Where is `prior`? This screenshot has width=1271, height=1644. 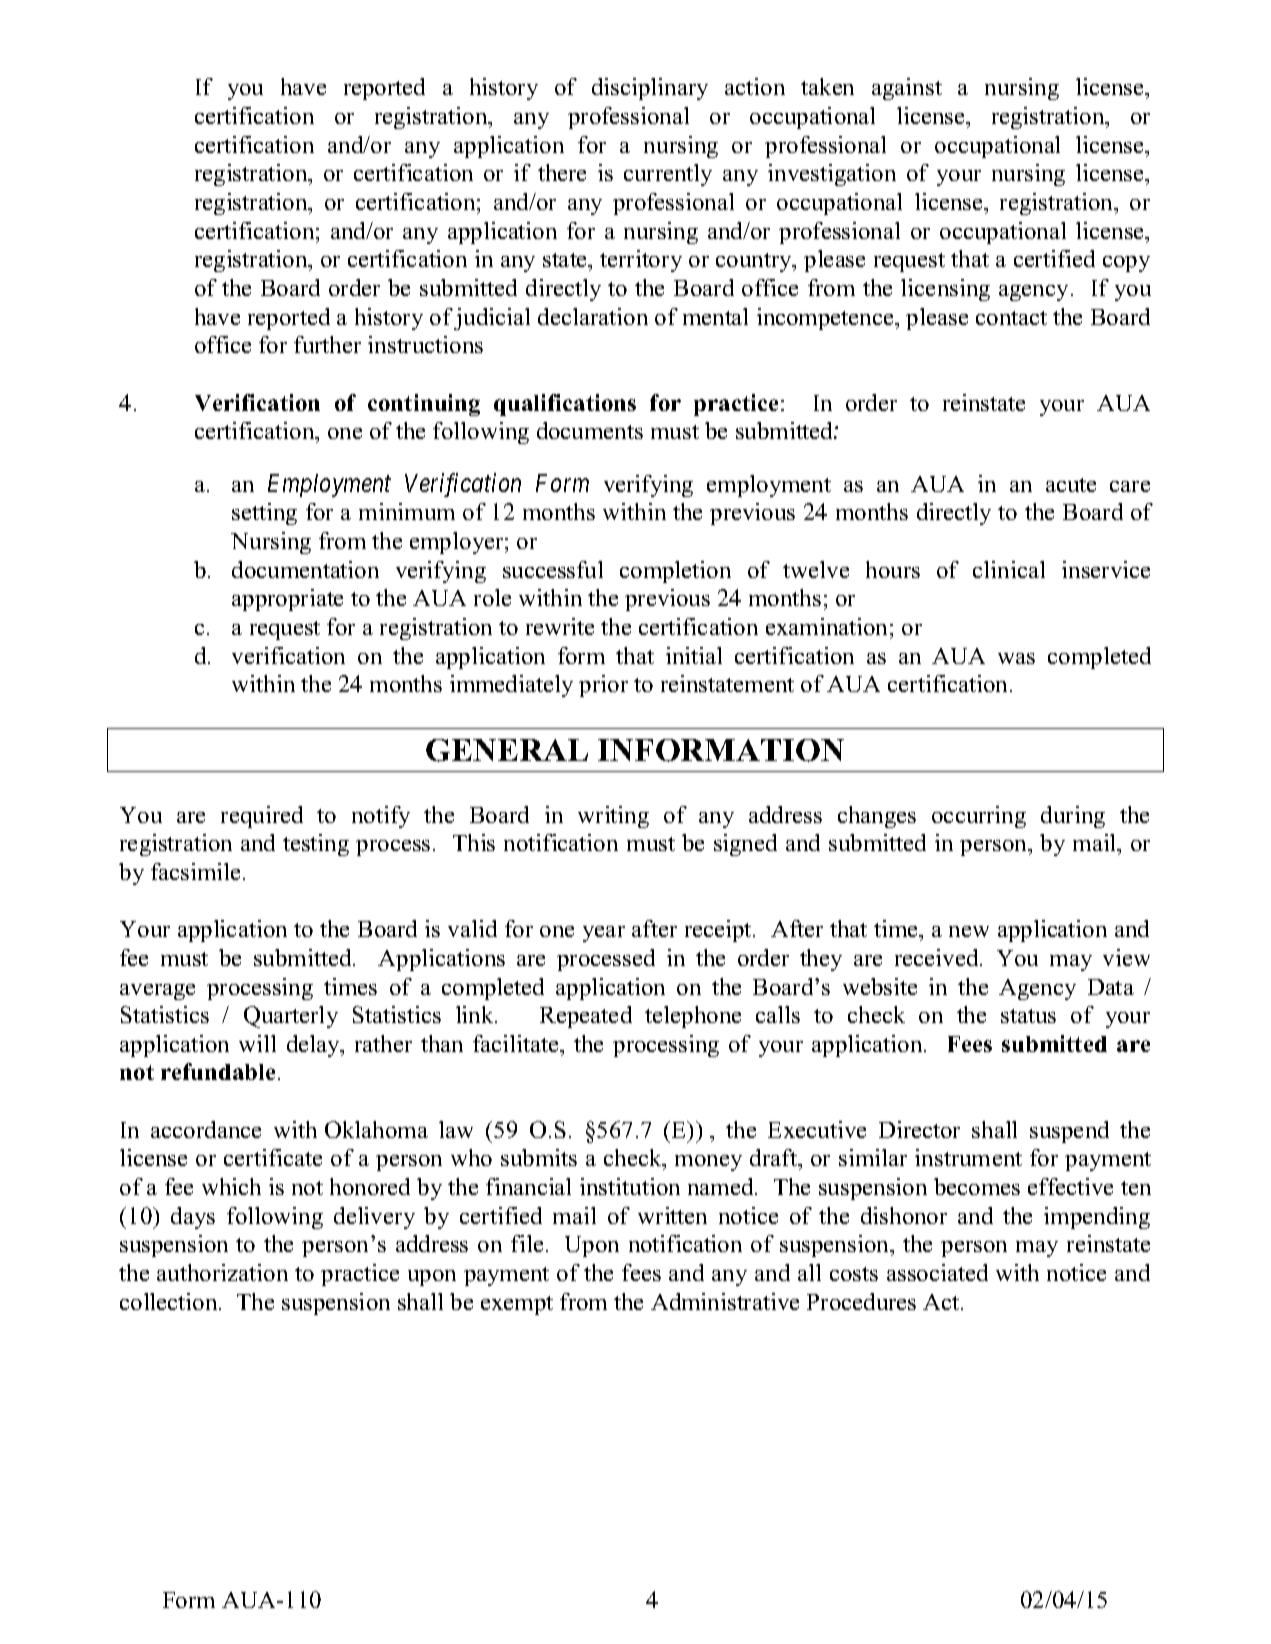 prior is located at coordinates (603, 686).
